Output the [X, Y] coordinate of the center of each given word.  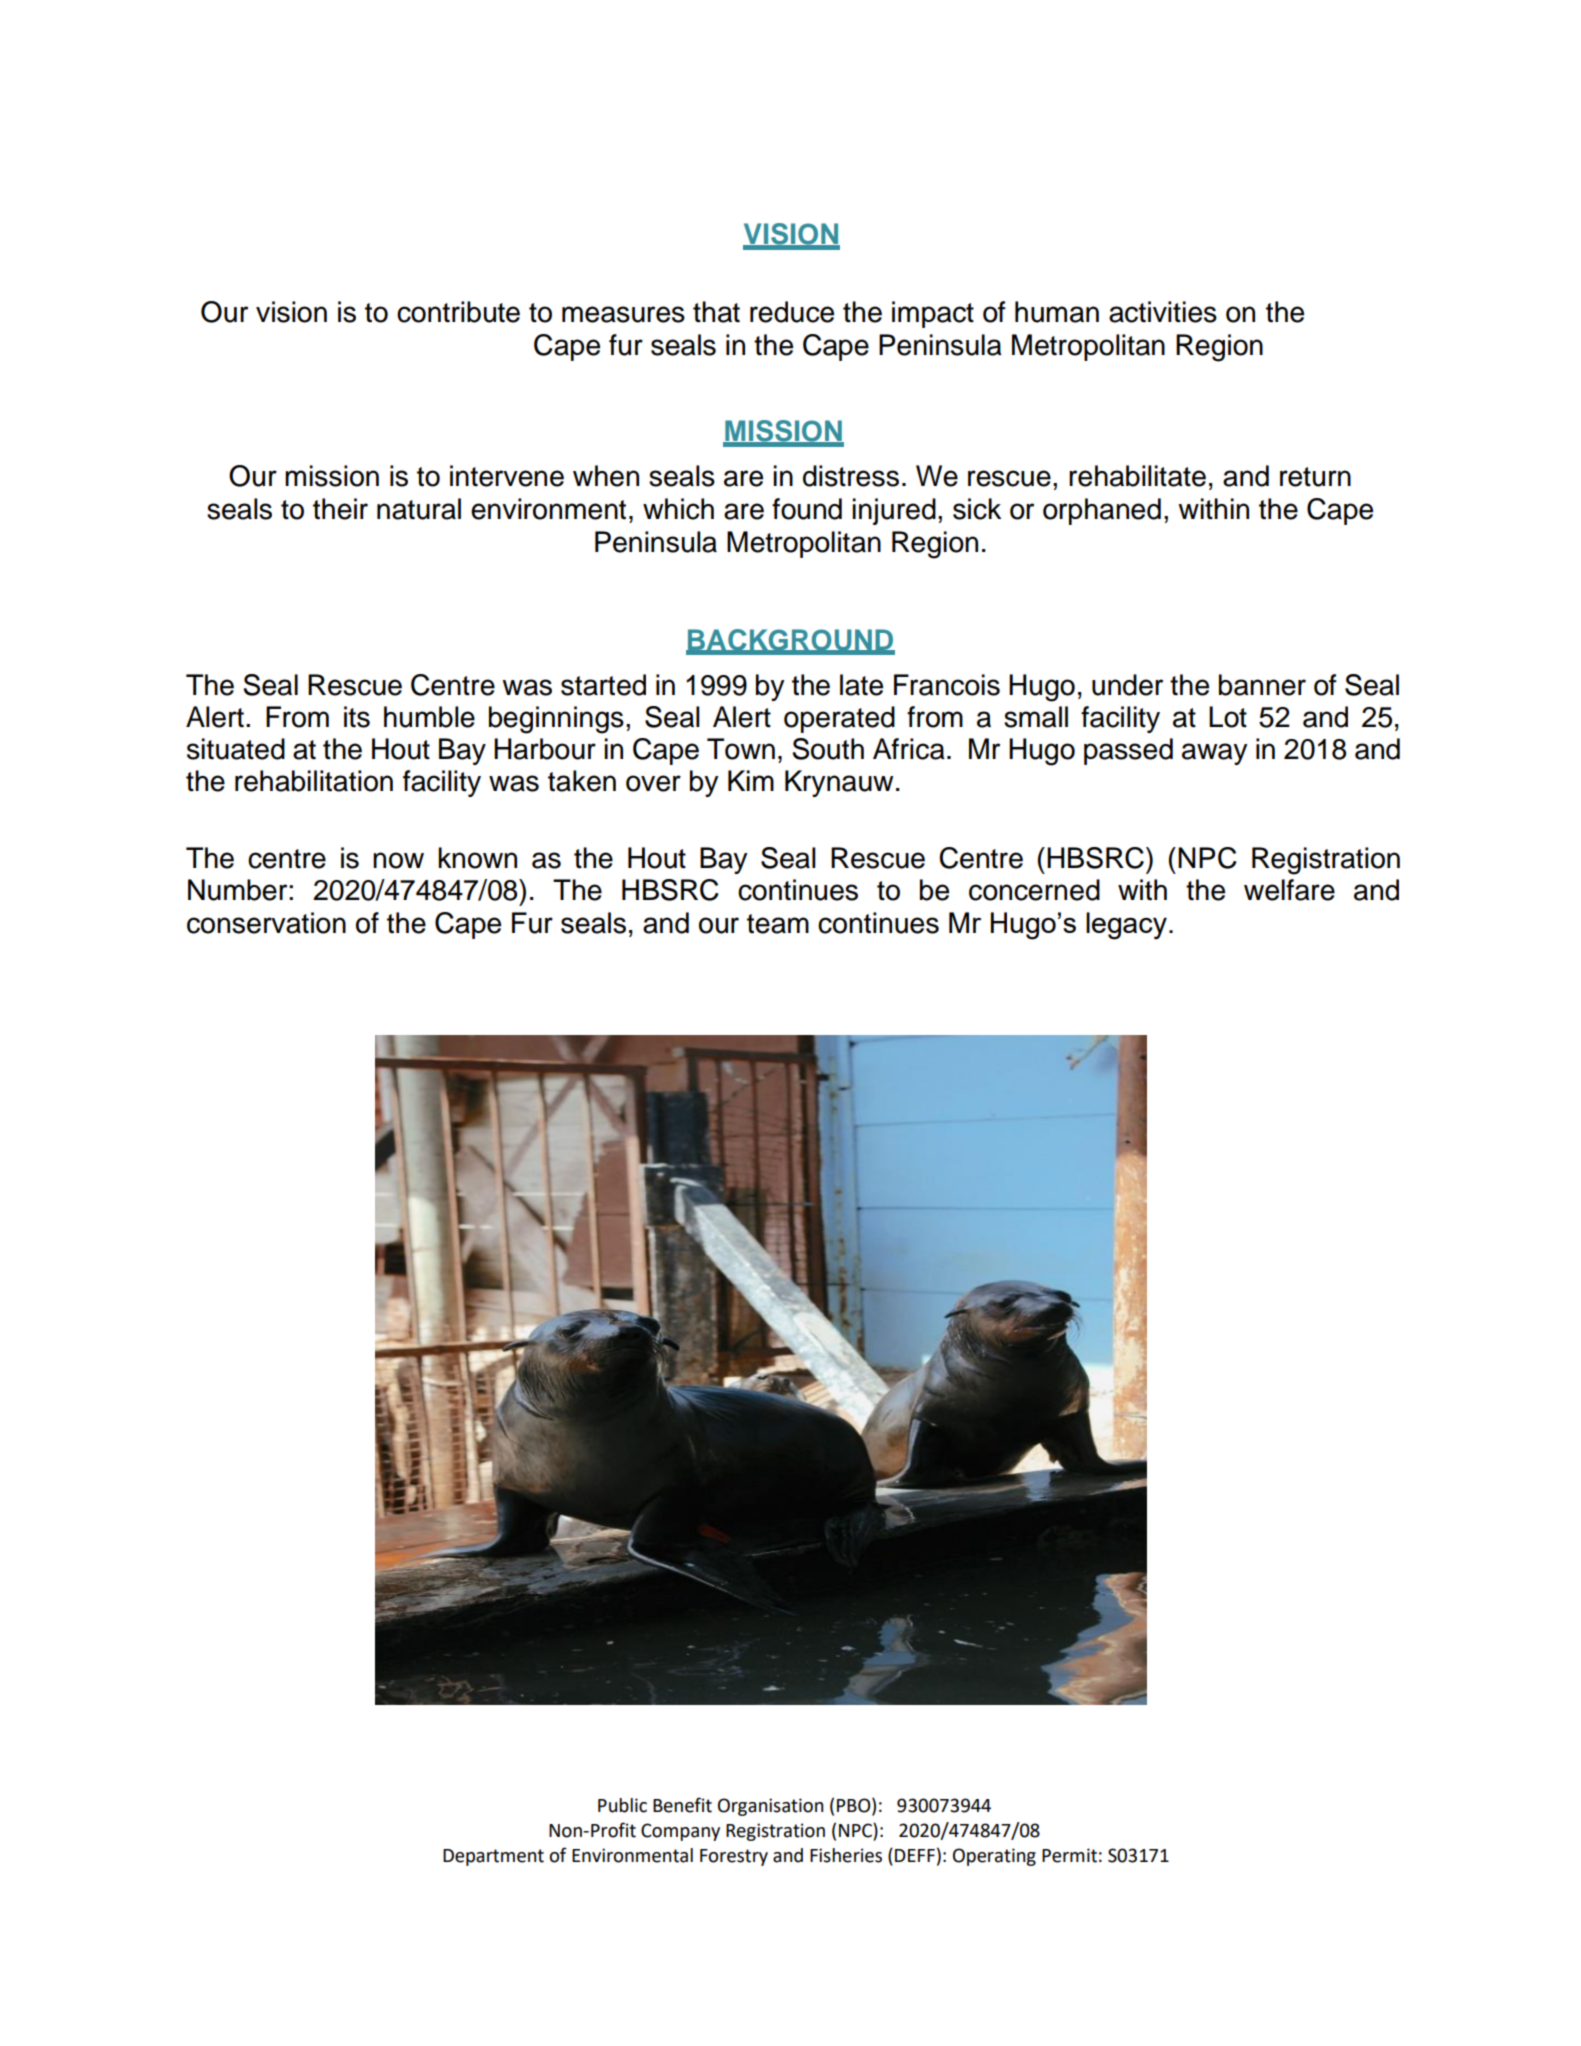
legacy [1126, 926]
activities [1163, 312]
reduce [792, 312]
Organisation [770, 1807]
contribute [458, 312]
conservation [266, 923]
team [778, 924]
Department [493, 1857]
